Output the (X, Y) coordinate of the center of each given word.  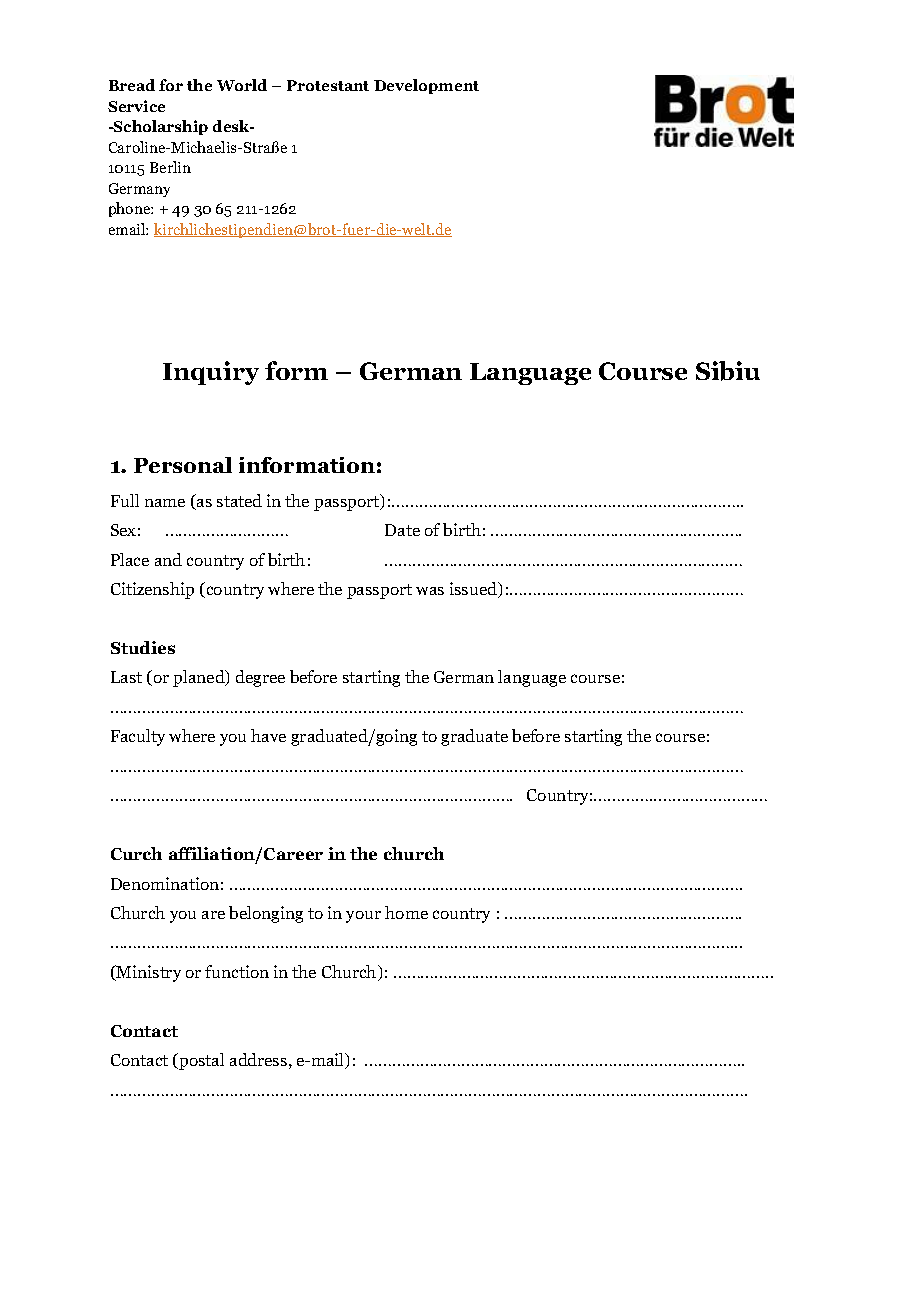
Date (402, 530)
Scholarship (160, 127)
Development (426, 86)
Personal (183, 465)
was (430, 591)
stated (239, 500)
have (268, 735)
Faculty (138, 737)
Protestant (328, 85)
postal (200, 1061)
